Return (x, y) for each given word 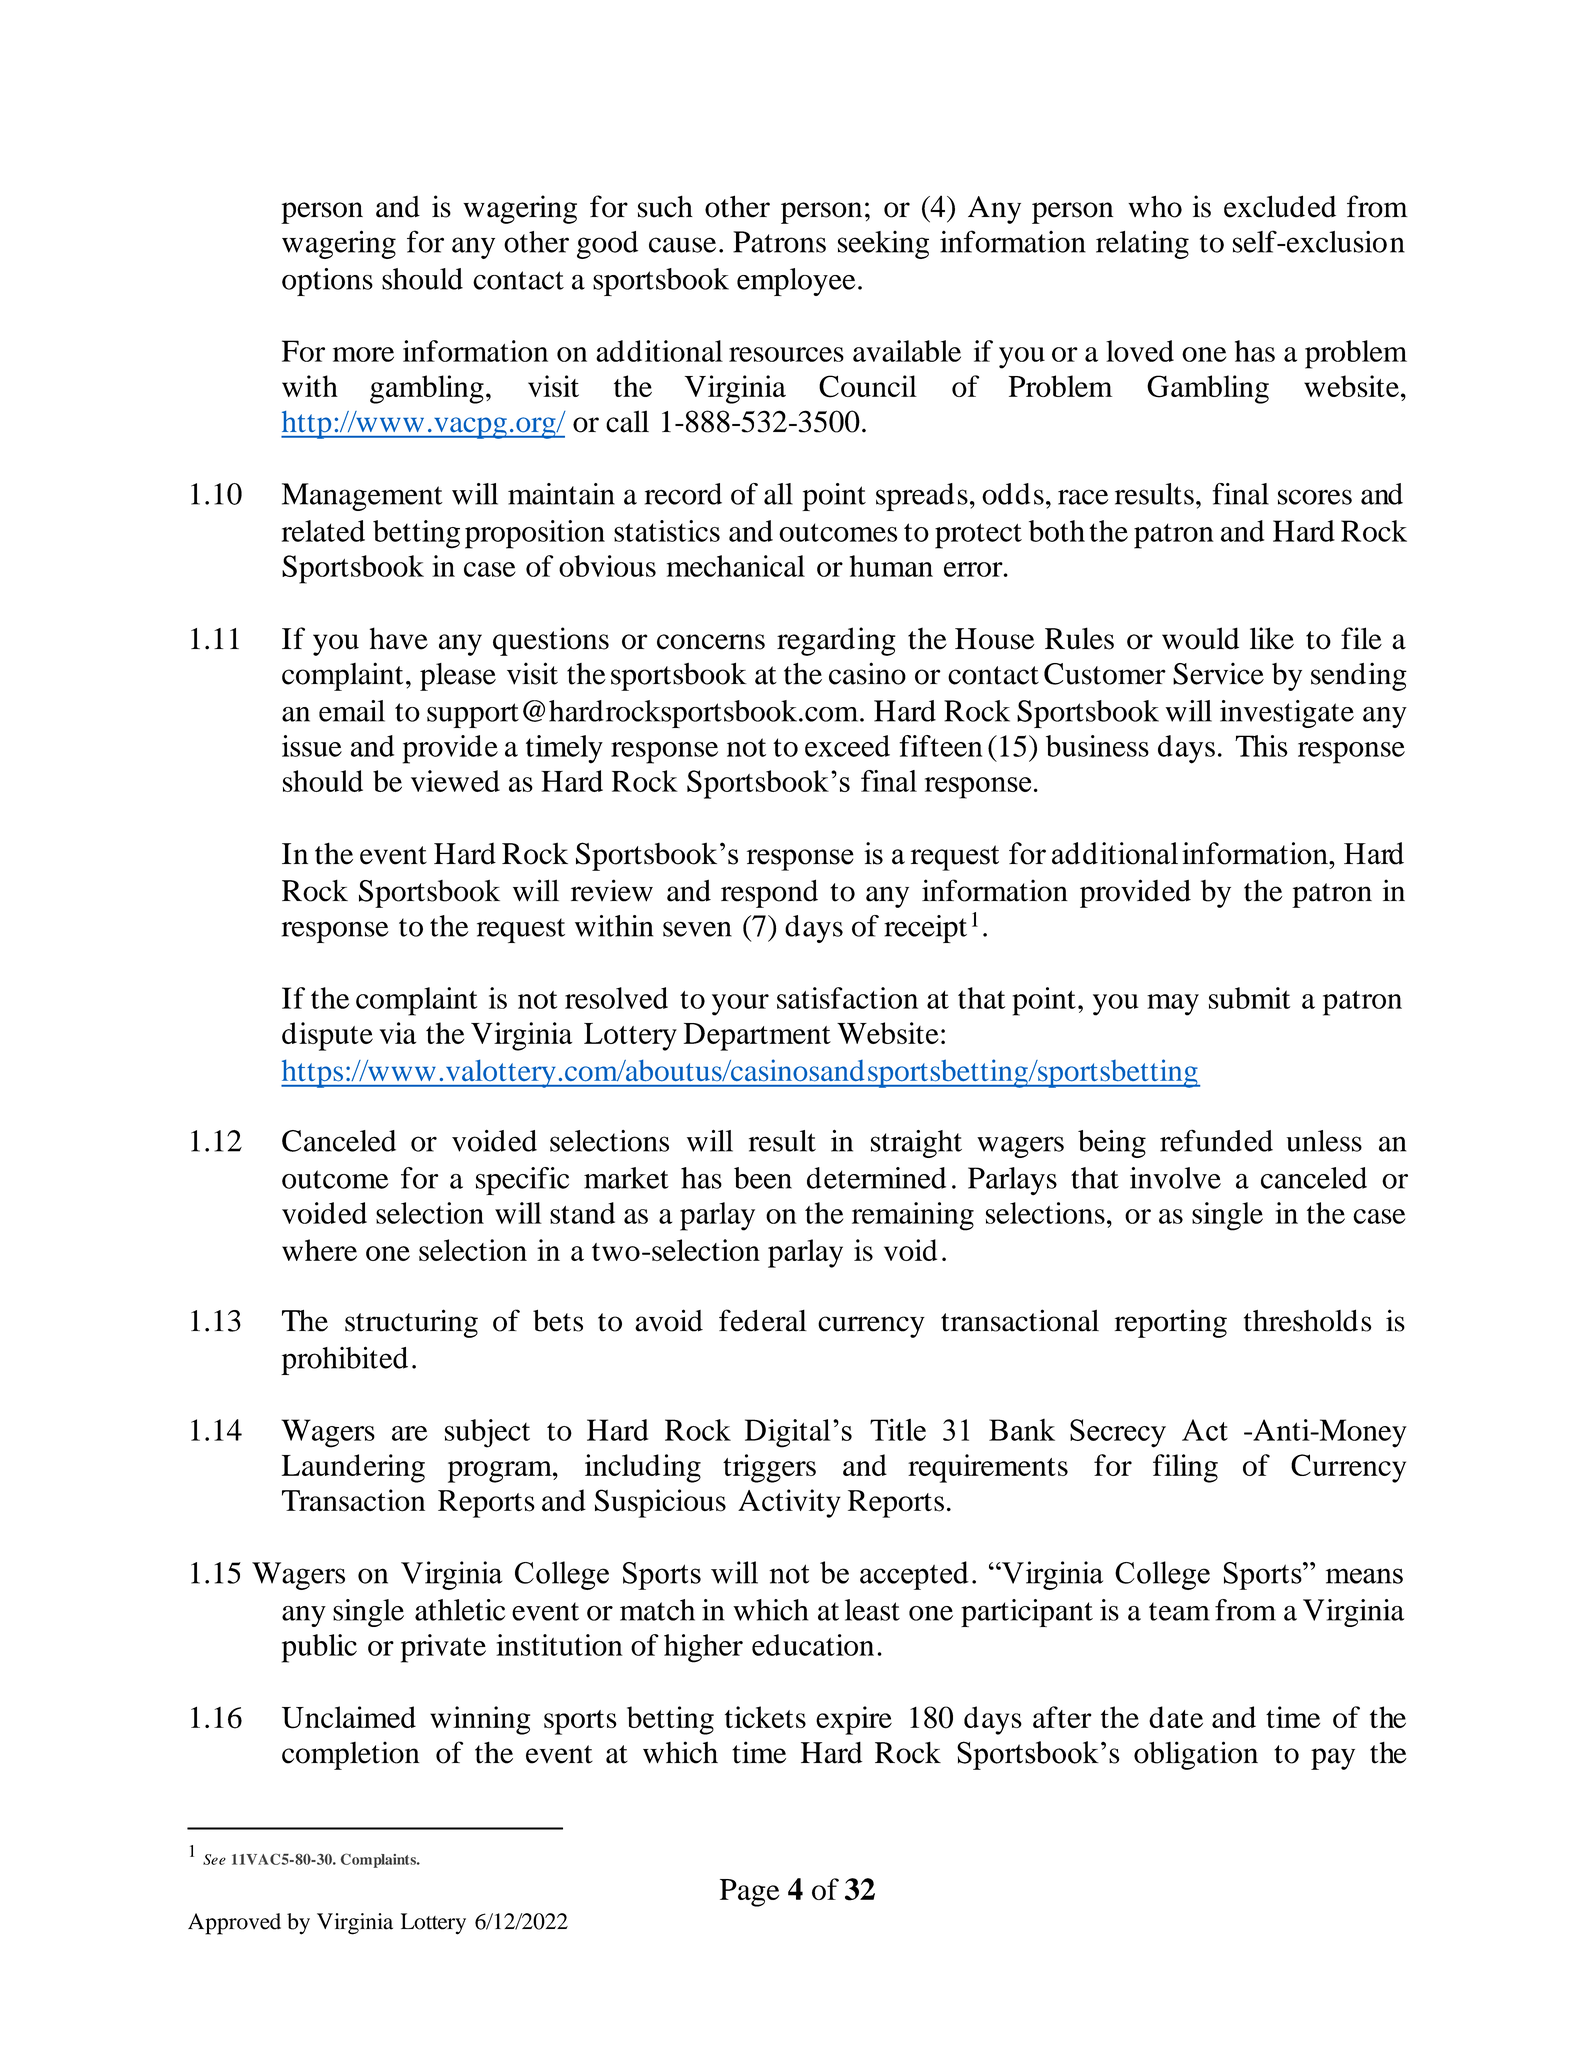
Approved (234, 1924)
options (327, 282)
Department (757, 1037)
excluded (1280, 206)
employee (796, 282)
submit (1249, 998)
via (398, 1033)
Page (750, 1893)
